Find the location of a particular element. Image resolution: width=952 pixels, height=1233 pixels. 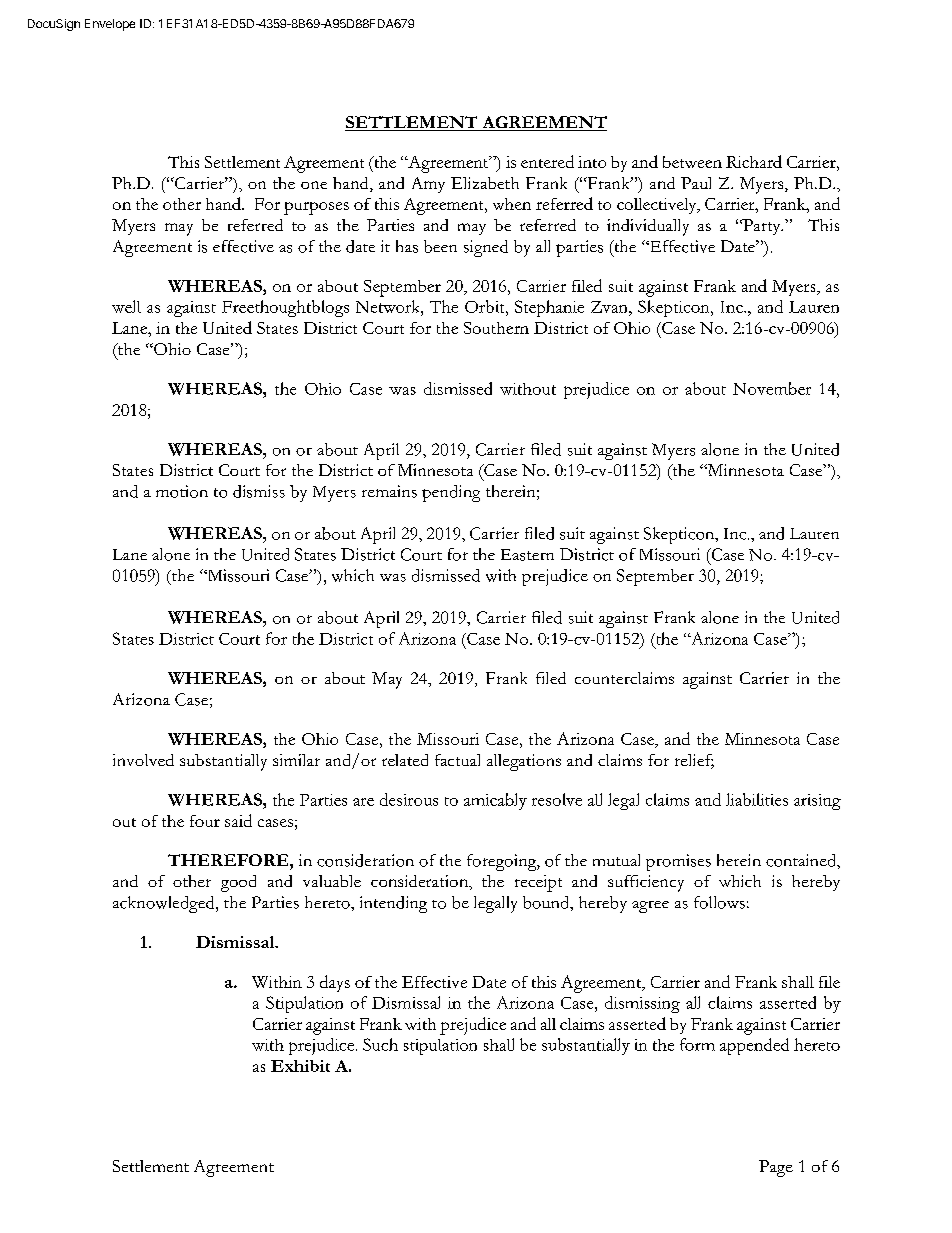

involved is located at coordinates (143, 760).
